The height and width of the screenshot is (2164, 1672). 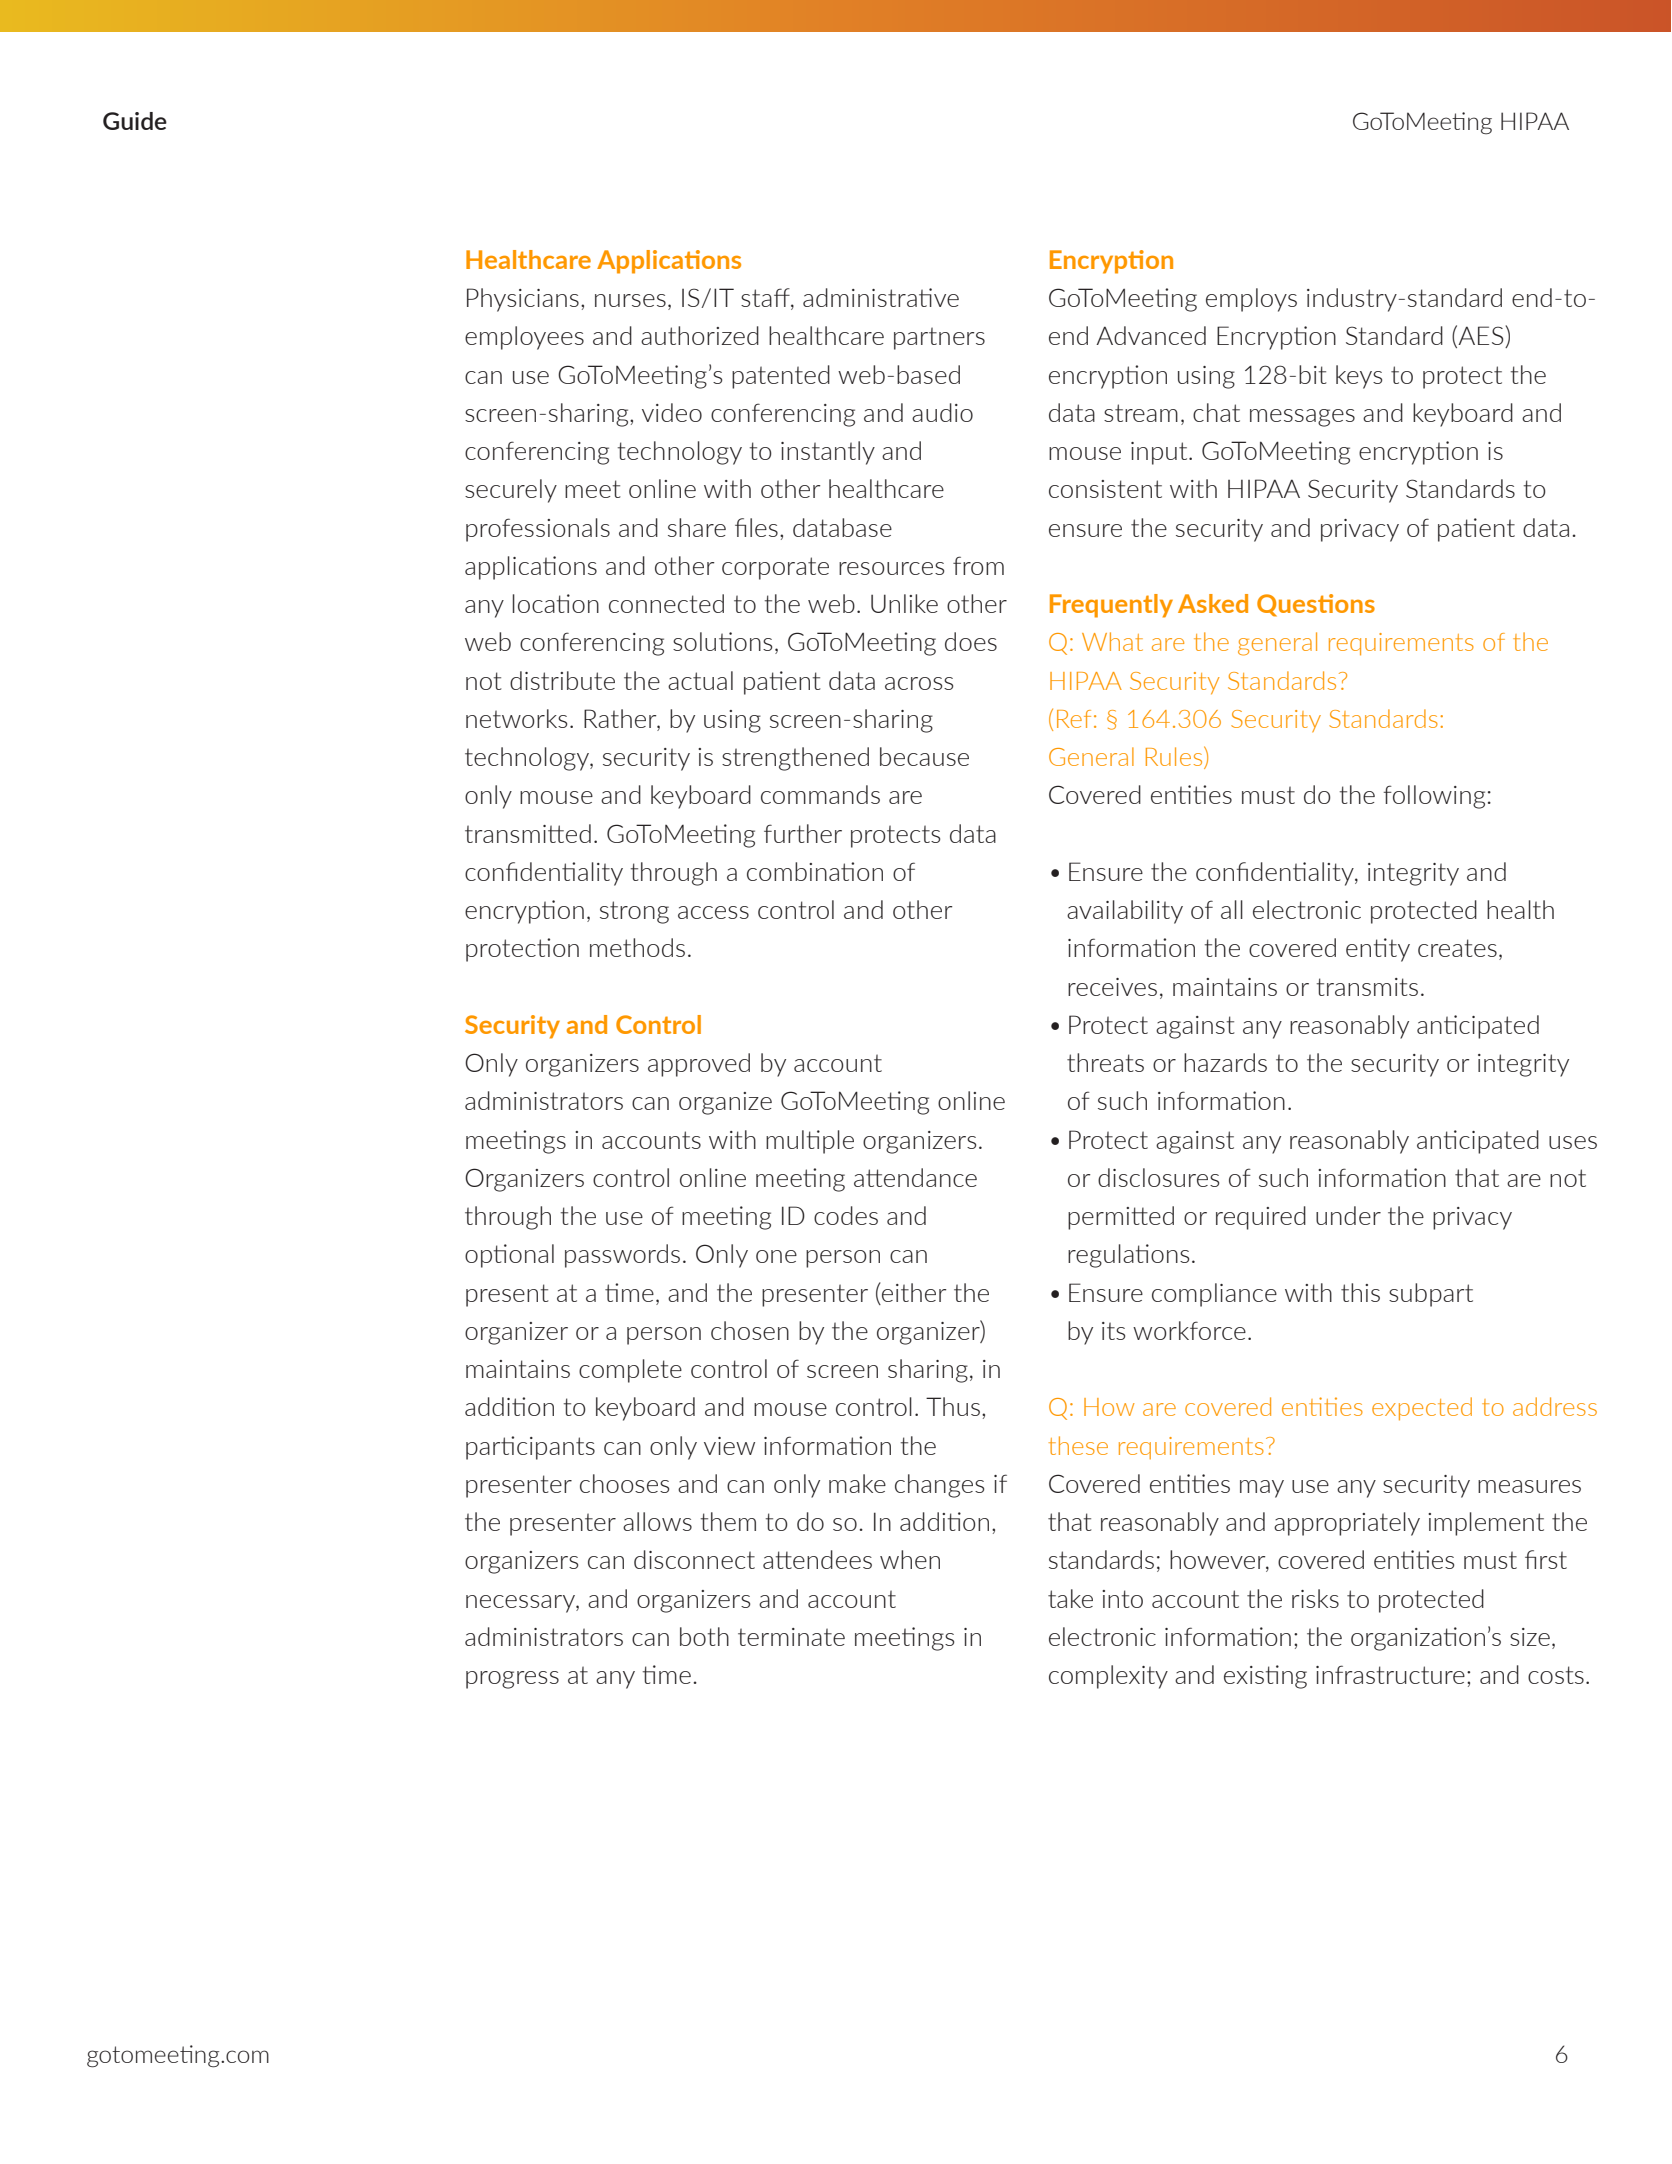 I want to click on optional, so click(x=509, y=1256).
